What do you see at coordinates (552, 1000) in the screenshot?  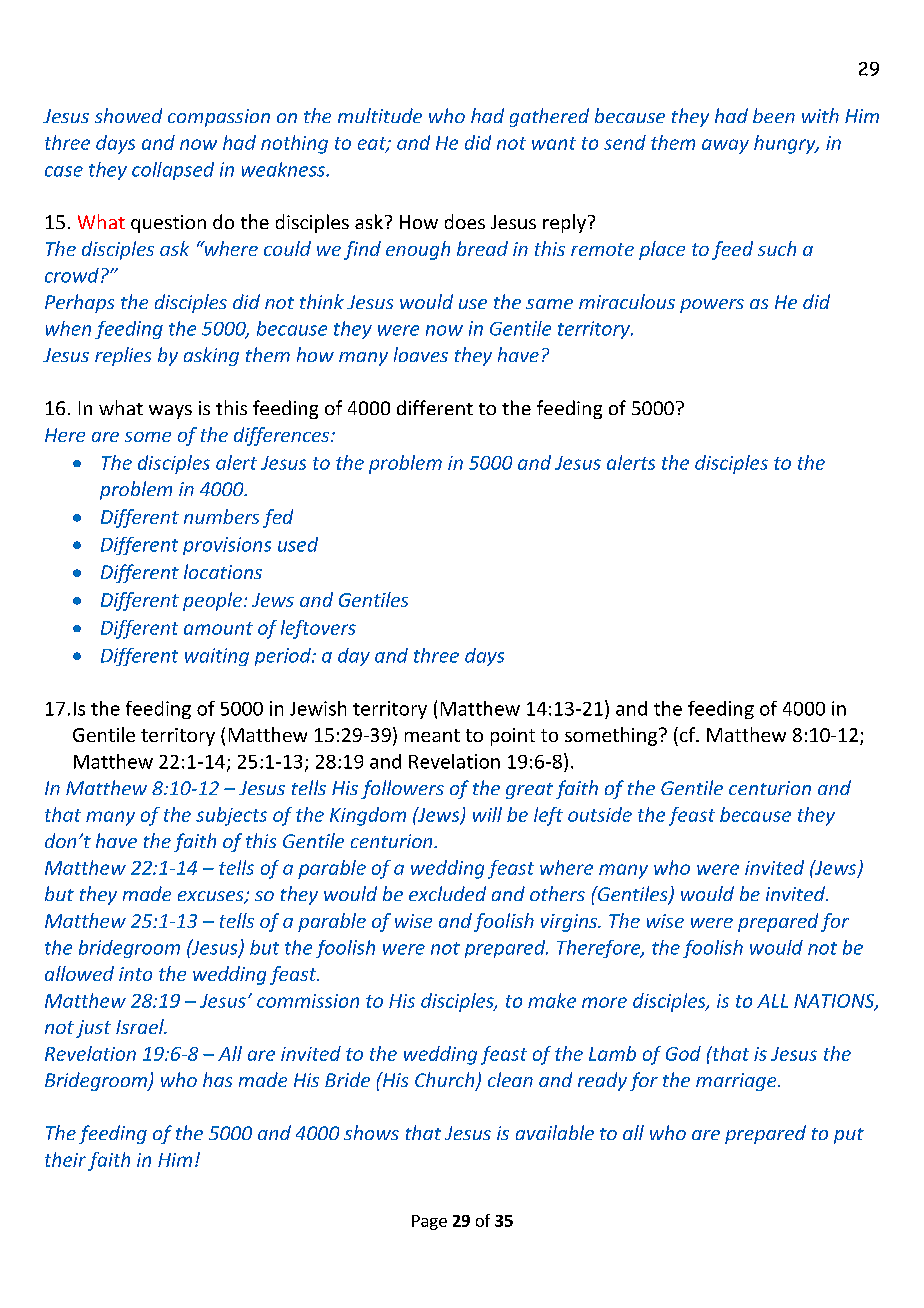 I see `make` at bounding box center [552, 1000].
